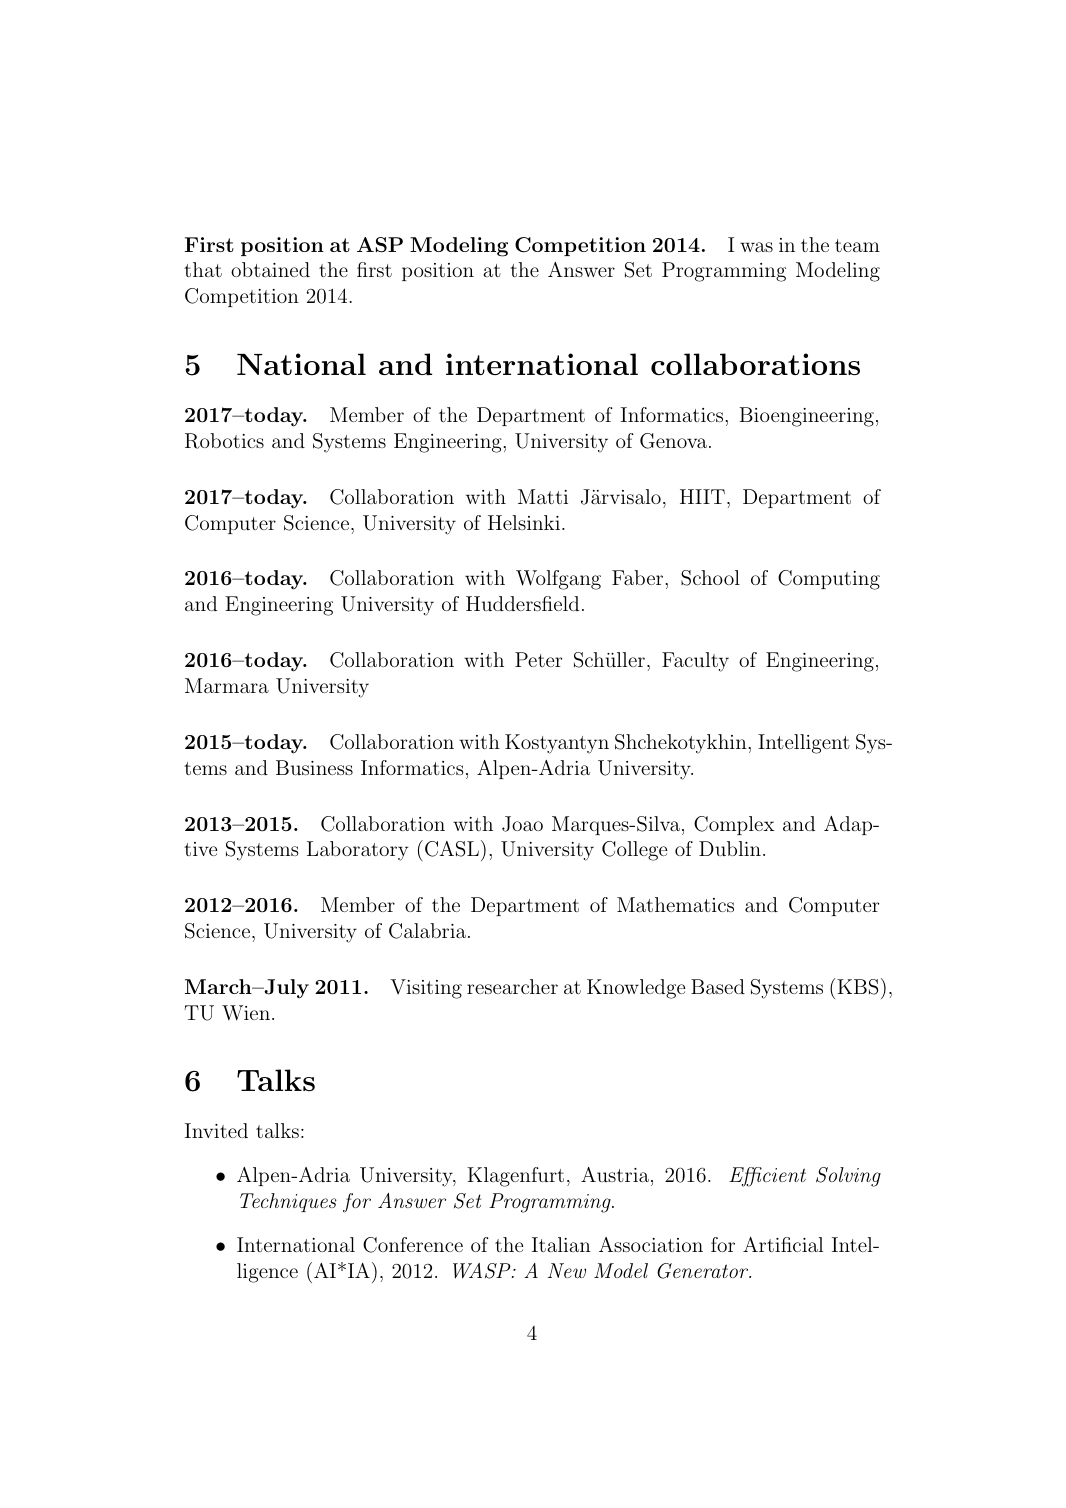 This document has width=1066, height=1508. What do you see at coordinates (224, 441) in the document?
I see `Robotics` at bounding box center [224, 441].
